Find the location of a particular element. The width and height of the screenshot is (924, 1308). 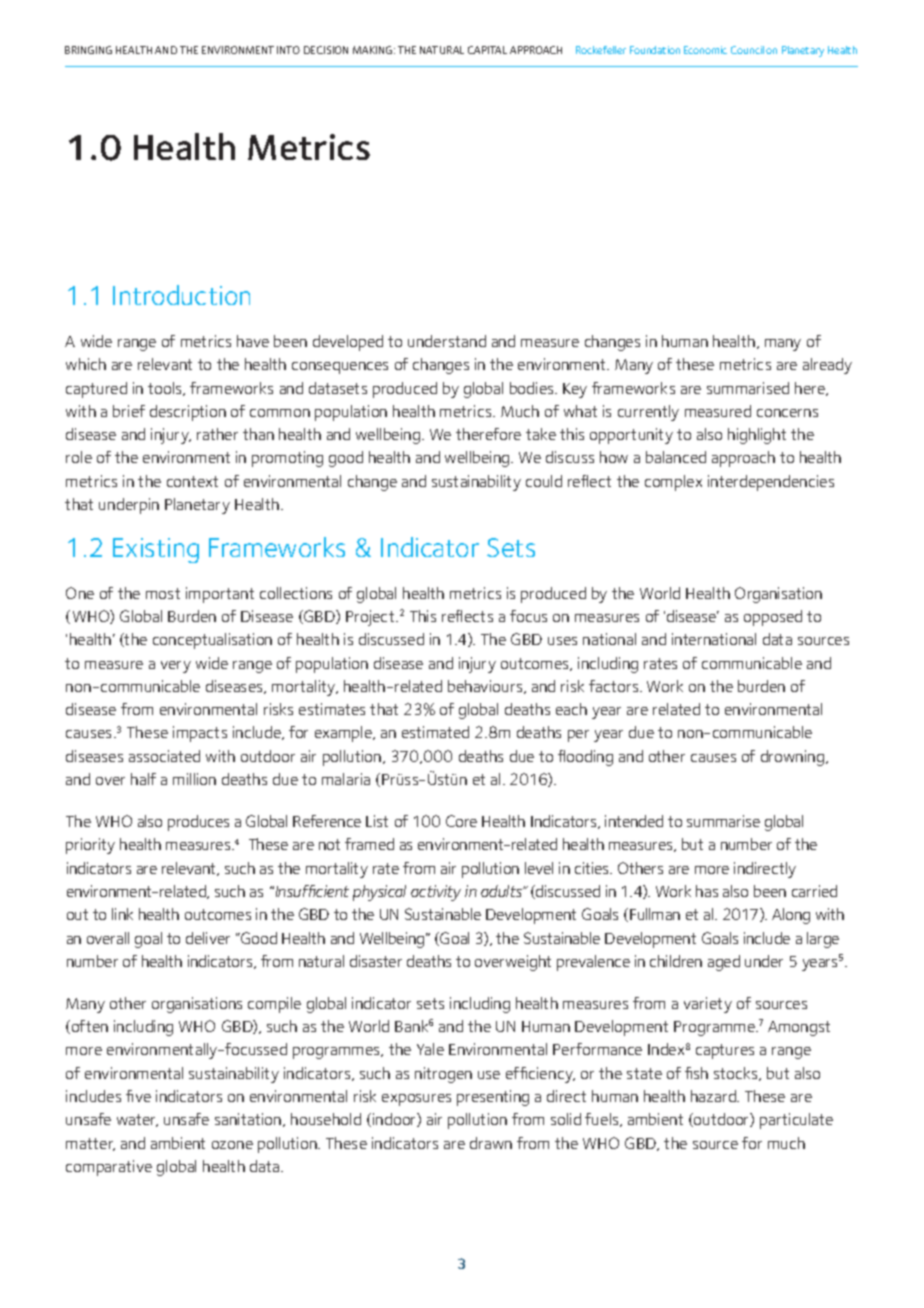

already is located at coordinates (827, 366).
